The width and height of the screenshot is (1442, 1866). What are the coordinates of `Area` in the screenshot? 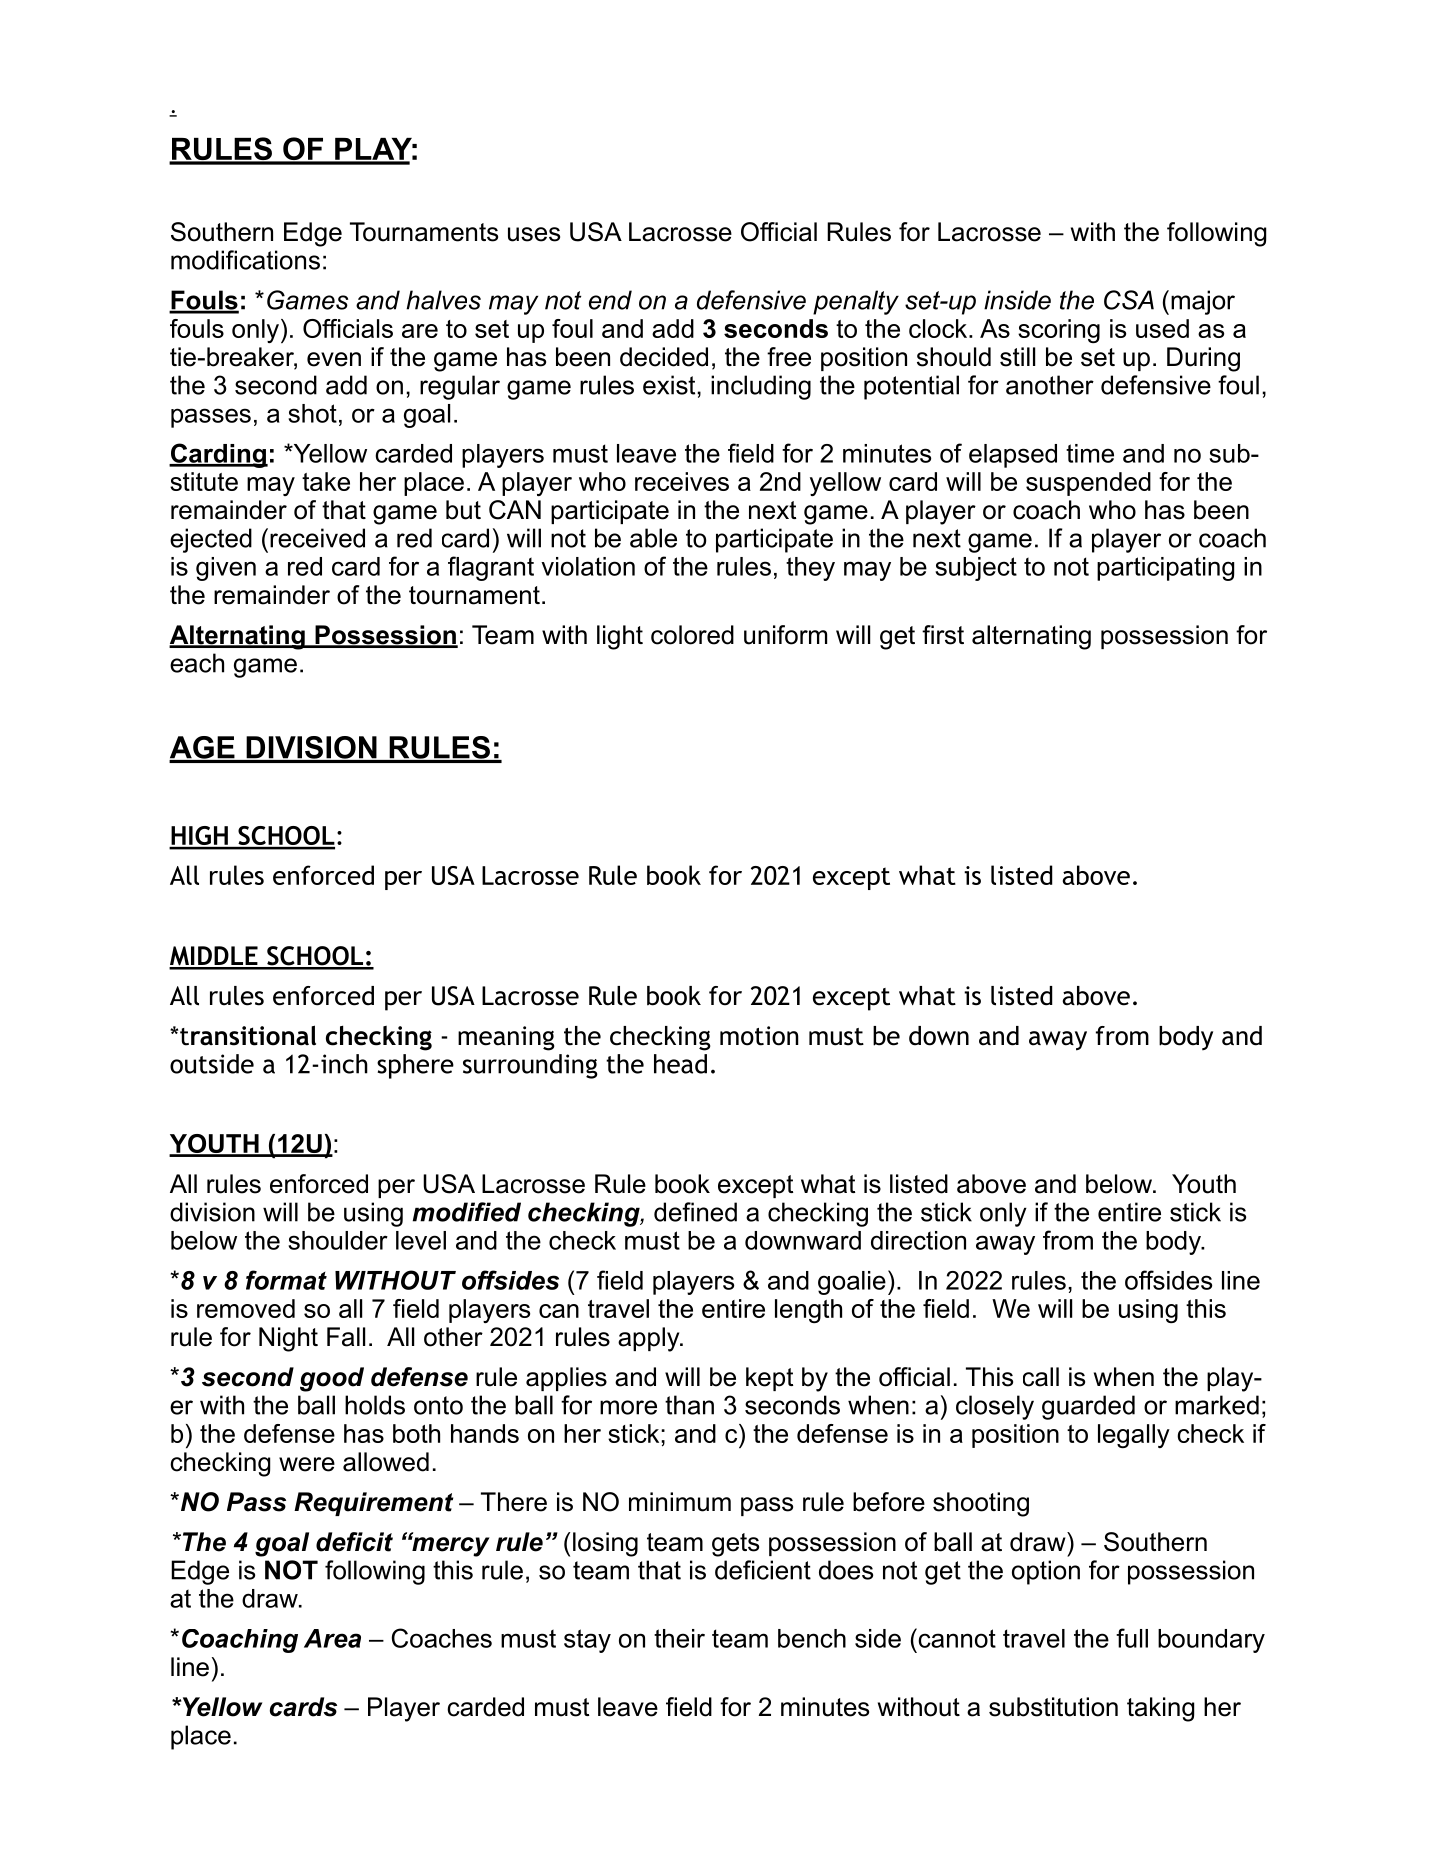 It's located at (332, 1638).
